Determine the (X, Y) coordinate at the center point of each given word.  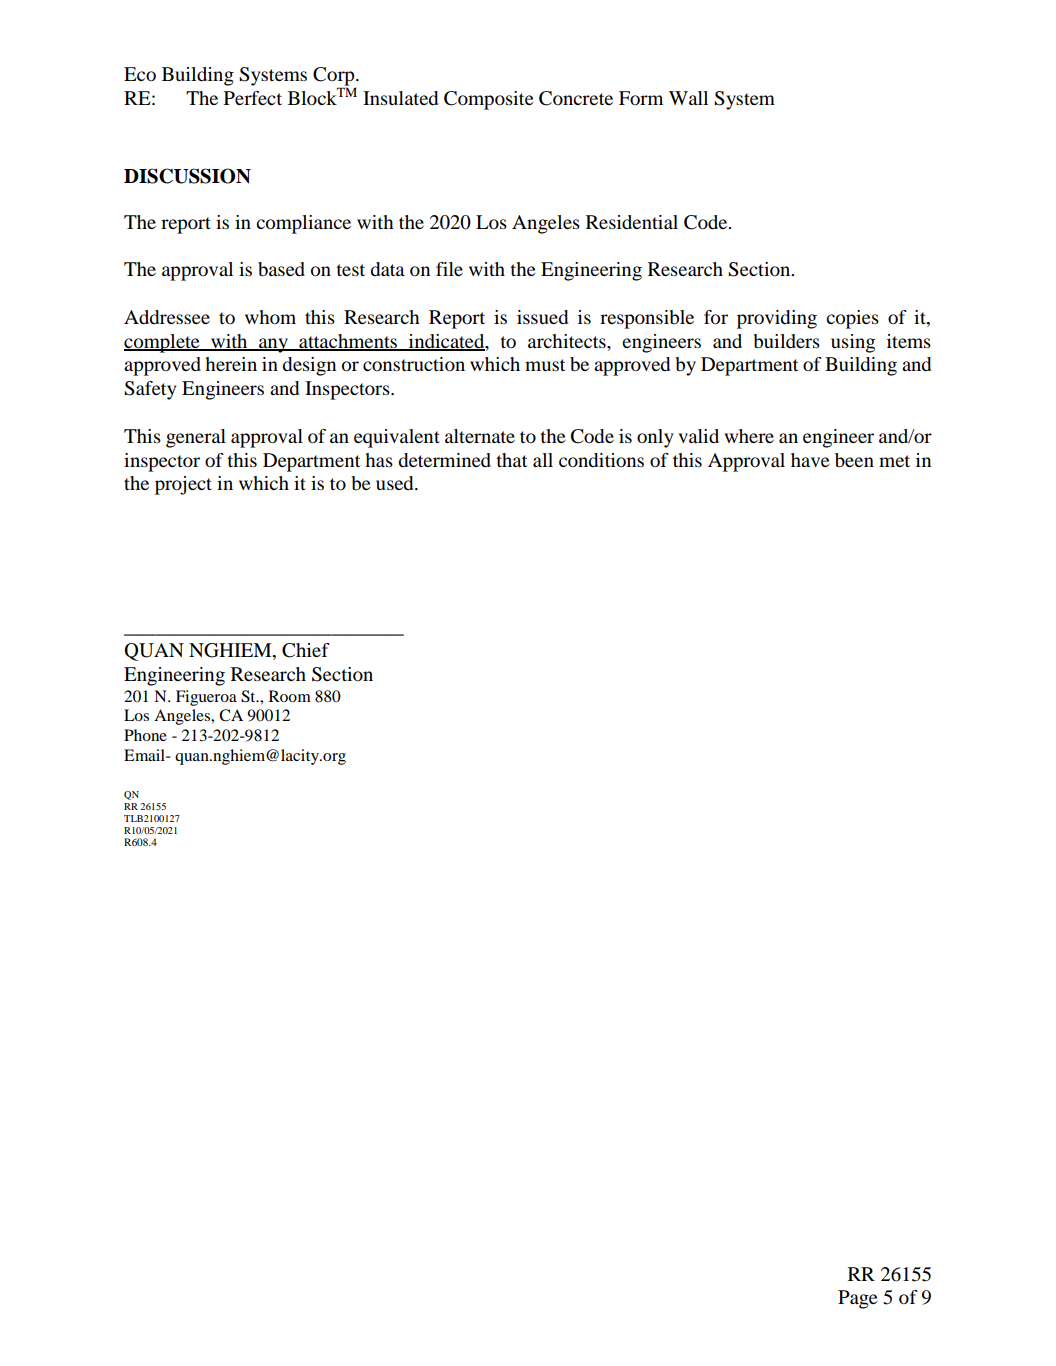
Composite (489, 100)
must (545, 365)
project (183, 485)
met (894, 461)
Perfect (253, 98)
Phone (145, 735)
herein (231, 364)
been (854, 460)
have (810, 460)
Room (290, 696)
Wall (688, 98)
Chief (306, 650)
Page (858, 1299)
